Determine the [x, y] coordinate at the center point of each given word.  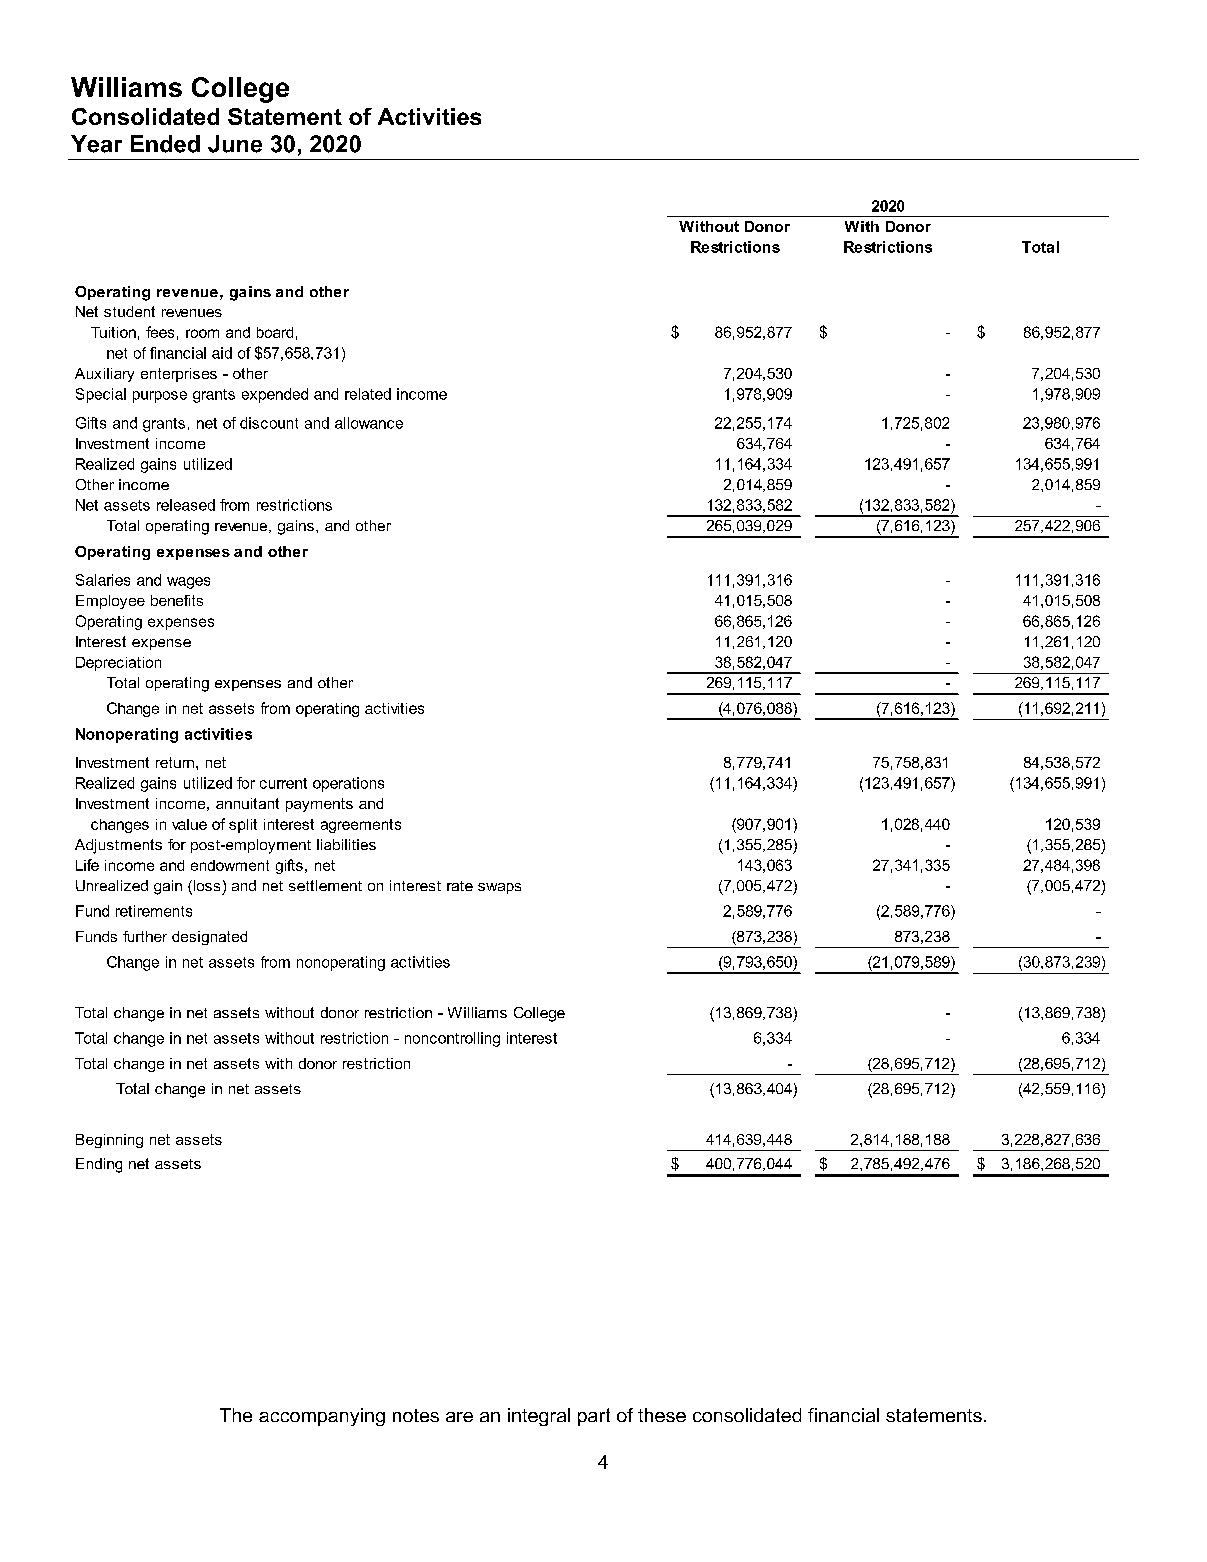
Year [96, 144]
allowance [369, 423]
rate [460, 886]
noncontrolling [452, 1039]
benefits [177, 600]
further [145, 936]
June [235, 144]
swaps [499, 888]
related [368, 394]
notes [416, 1415]
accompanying [322, 1417]
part [594, 1417]
